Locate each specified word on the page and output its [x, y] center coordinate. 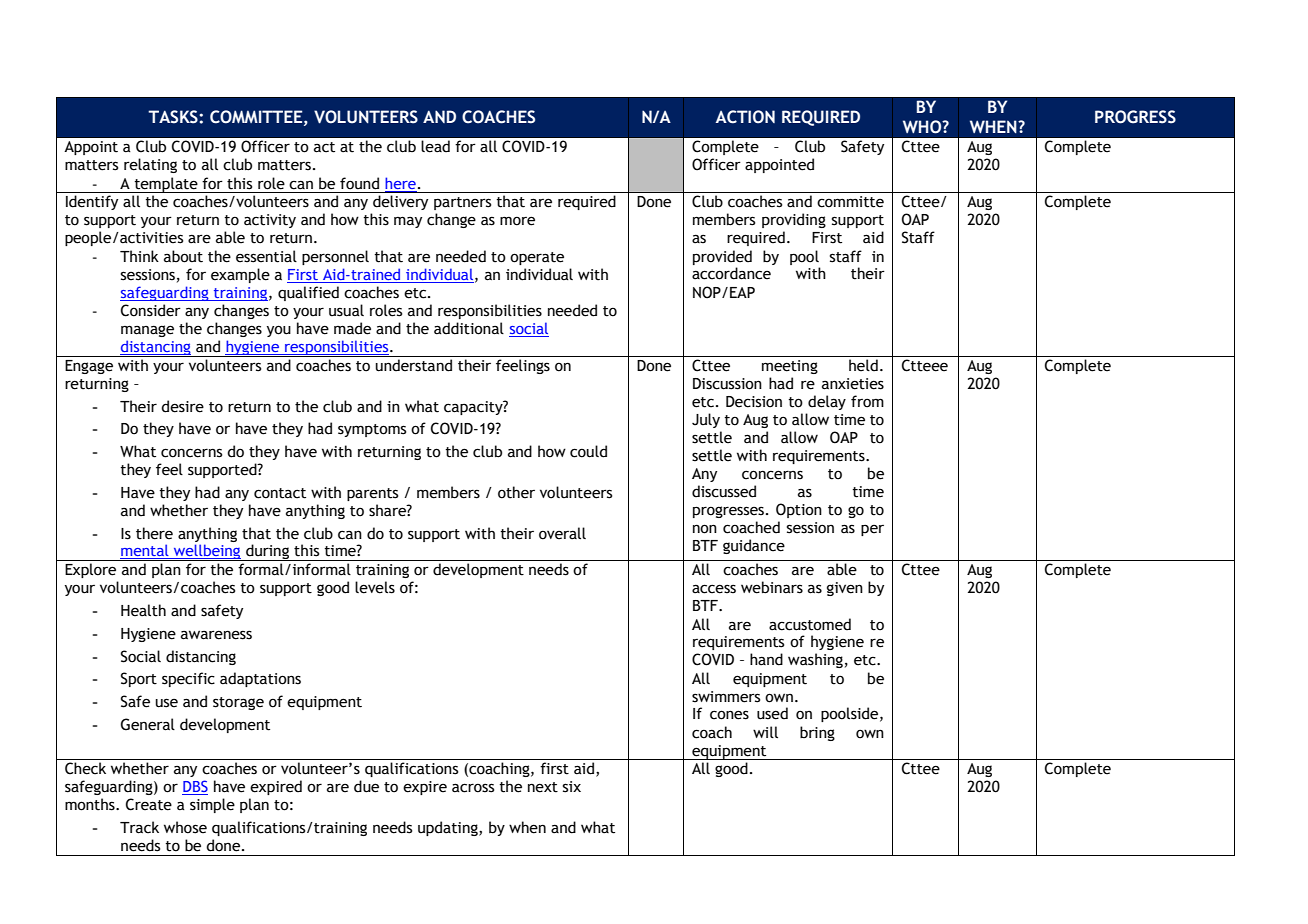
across [473, 788]
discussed [724, 491]
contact [280, 493]
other [516, 492]
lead [435, 146]
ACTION [745, 117]
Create [149, 804]
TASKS [174, 117]
